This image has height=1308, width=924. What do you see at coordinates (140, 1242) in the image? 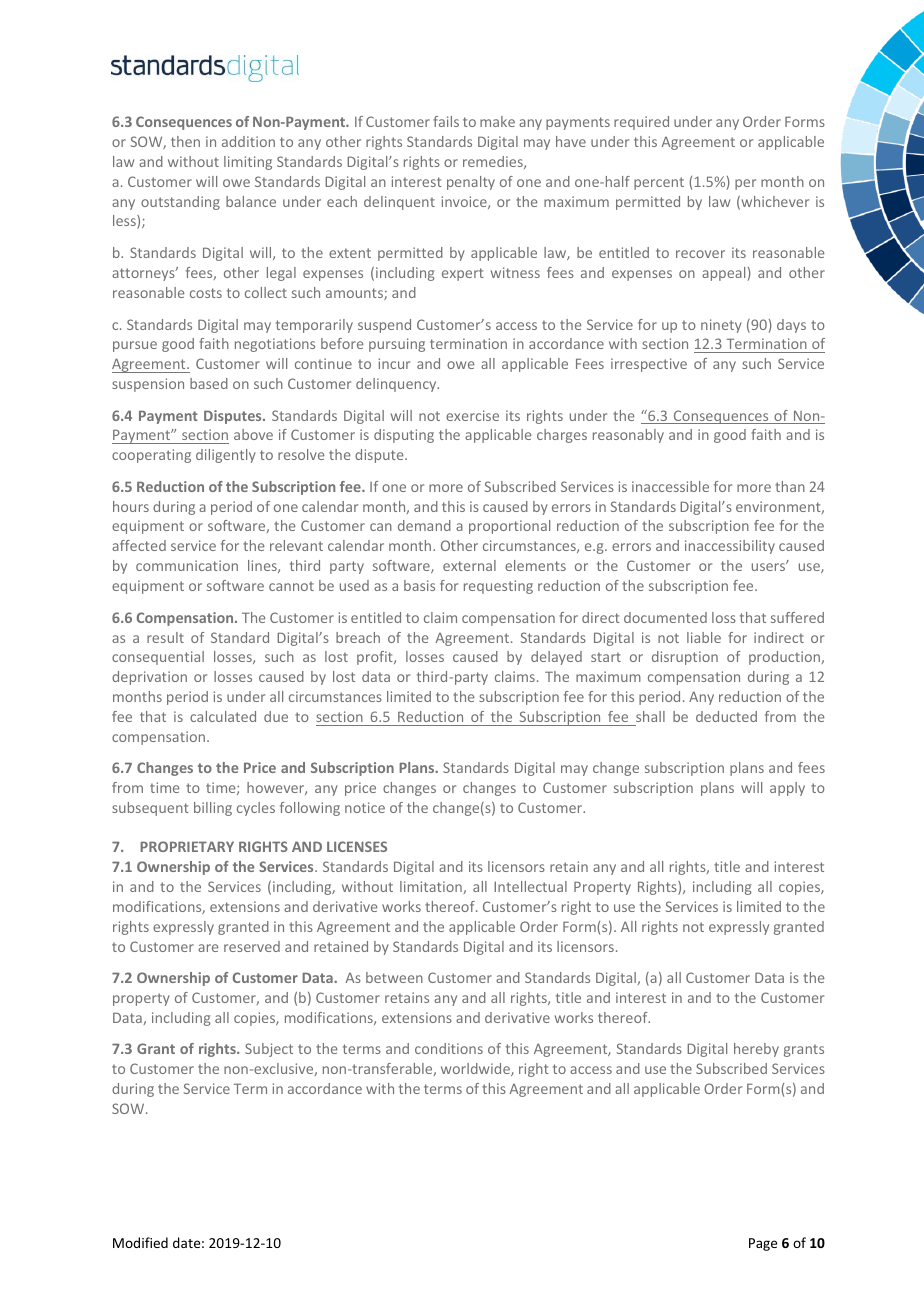
I see `Modified` at bounding box center [140, 1242].
